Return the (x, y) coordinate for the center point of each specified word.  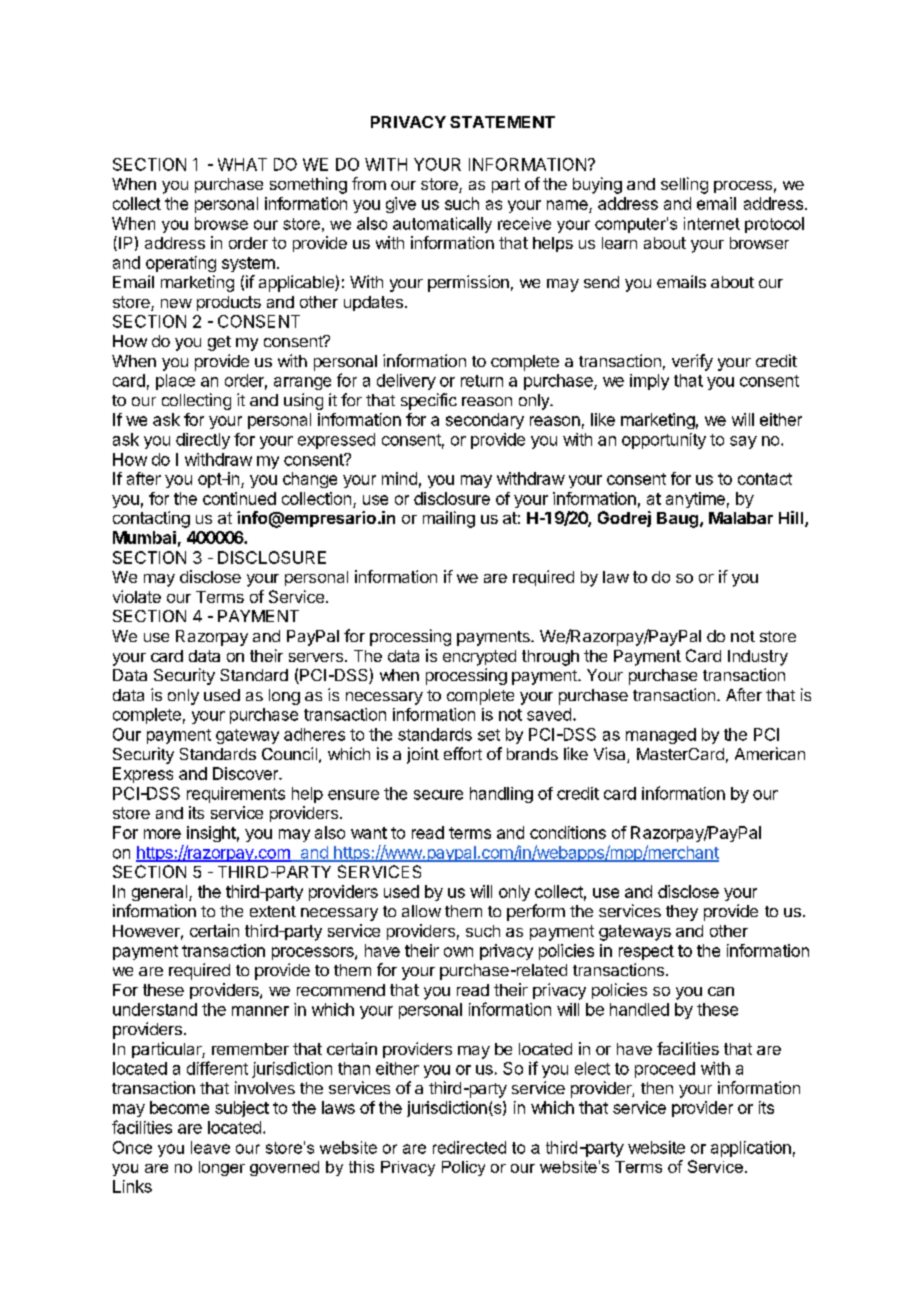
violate (137, 596)
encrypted (479, 658)
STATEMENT (502, 122)
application (751, 1149)
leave (210, 1147)
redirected (469, 1147)
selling (684, 185)
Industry (758, 658)
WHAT (242, 164)
